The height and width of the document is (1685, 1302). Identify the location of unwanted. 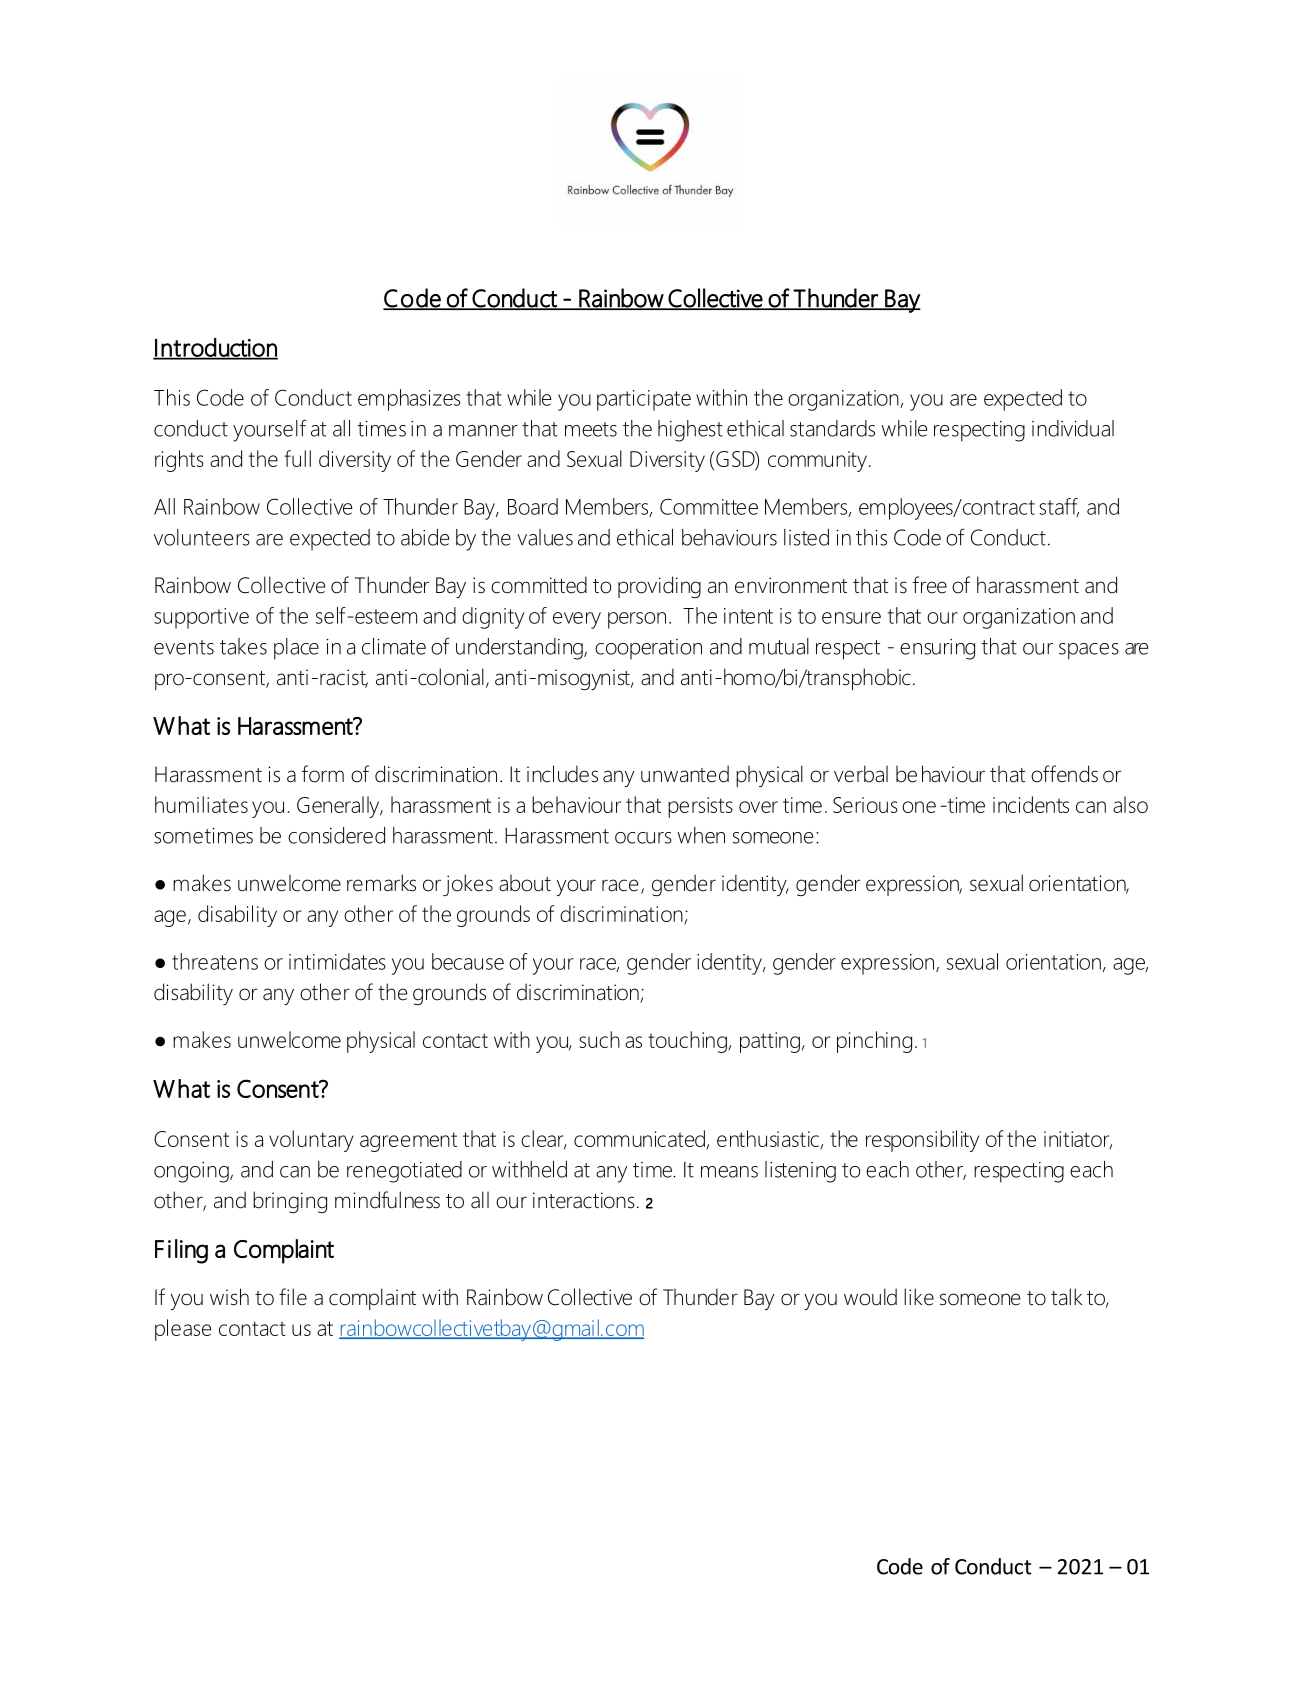
(685, 774).
